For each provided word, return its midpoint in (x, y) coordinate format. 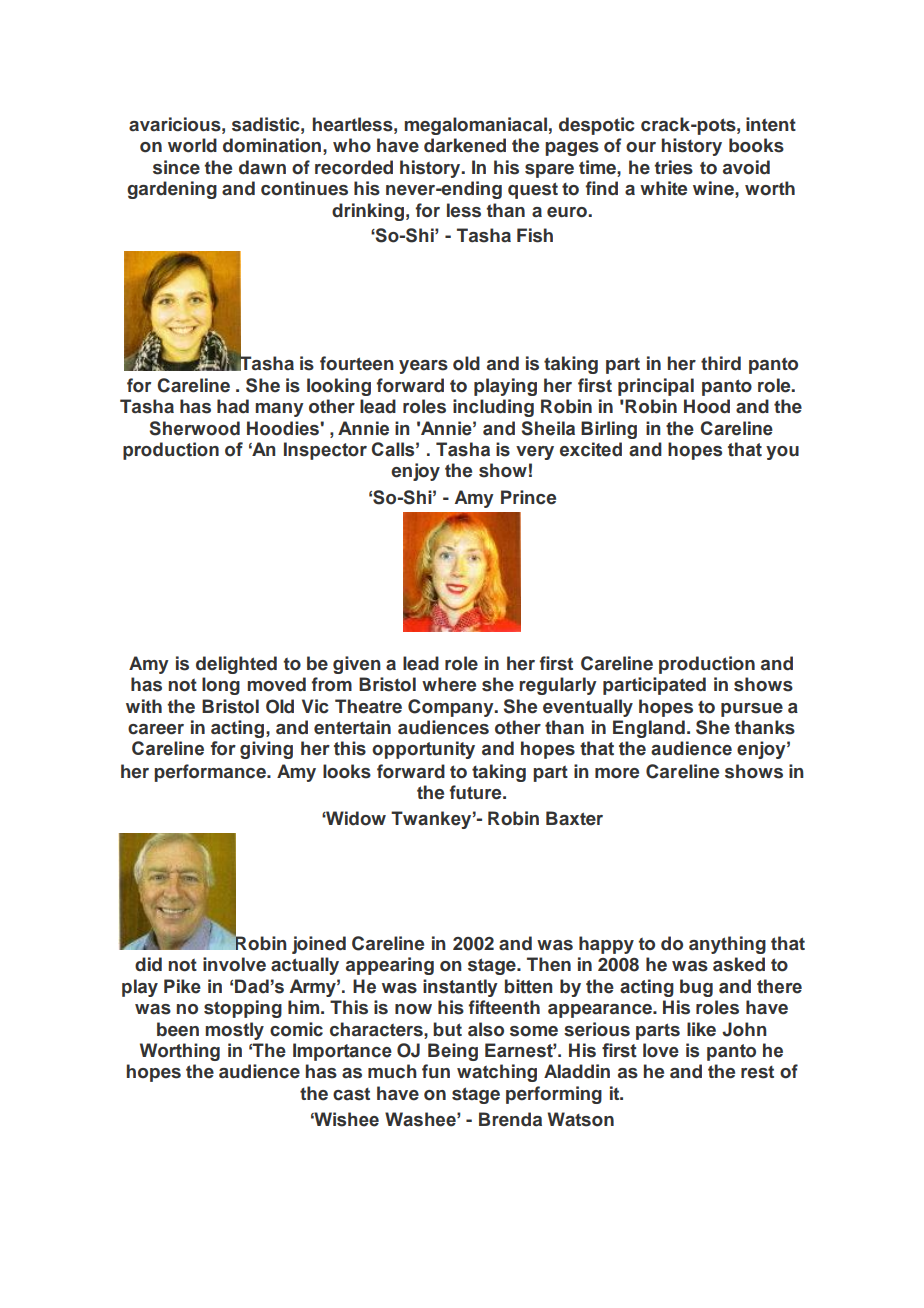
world (192, 145)
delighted (236, 665)
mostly (234, 1031)
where (449, 684)
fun (436, 1071)
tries (673, 167)
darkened (465, 145)
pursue (752, 710)
